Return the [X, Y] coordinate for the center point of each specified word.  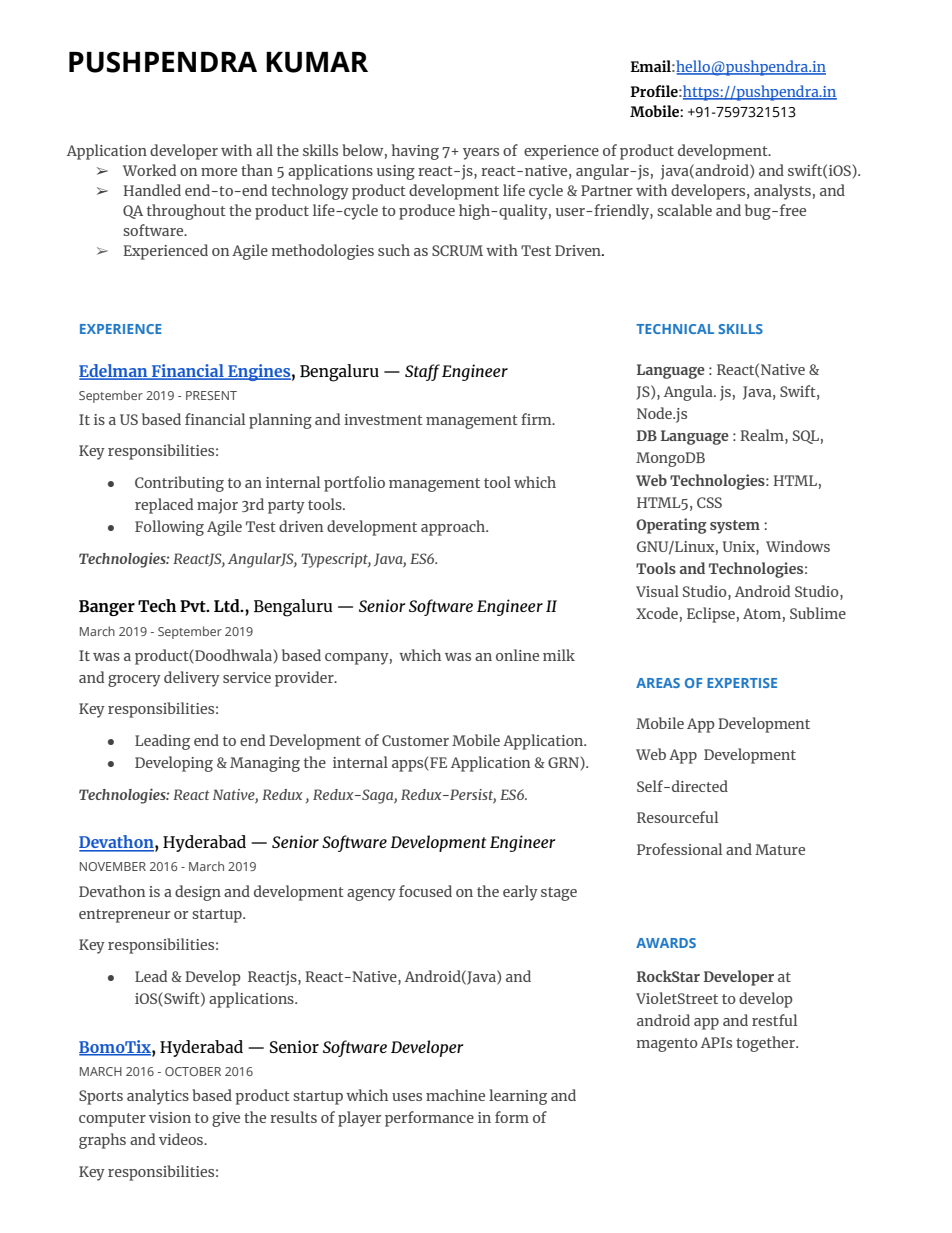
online [517, 655]
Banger [107, 608]
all [264, 150]
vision [170, 1117]
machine [455, 1095]
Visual [657, 591]
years [481, 154]
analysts [782, 192]
